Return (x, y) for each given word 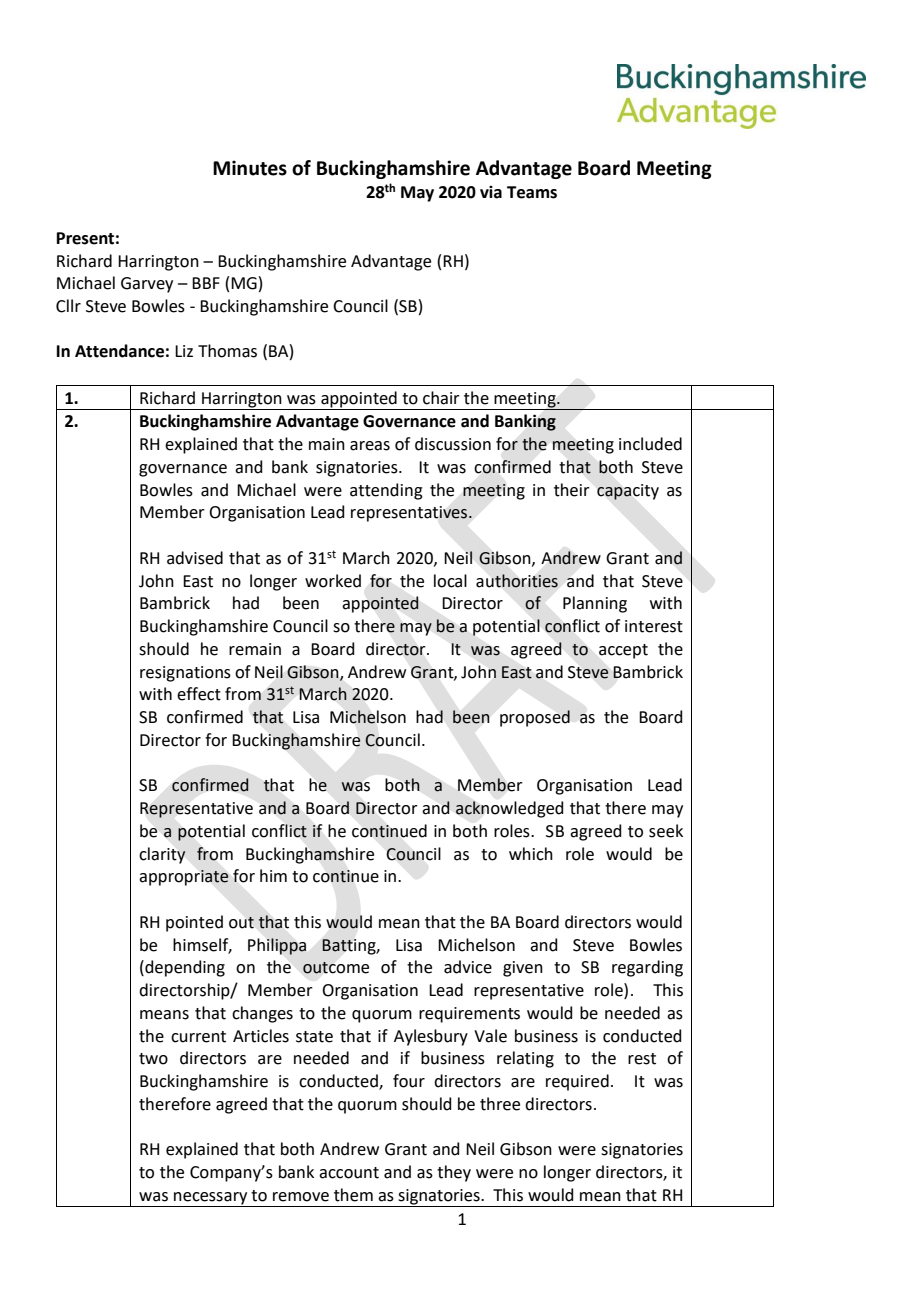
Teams (532, 192)
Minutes (250, 168)
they (454, 1173)
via (491, 192)
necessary (211, 1199)
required (577, 1082)
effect (199, 694)
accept (623, 651)
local (450, 581)
